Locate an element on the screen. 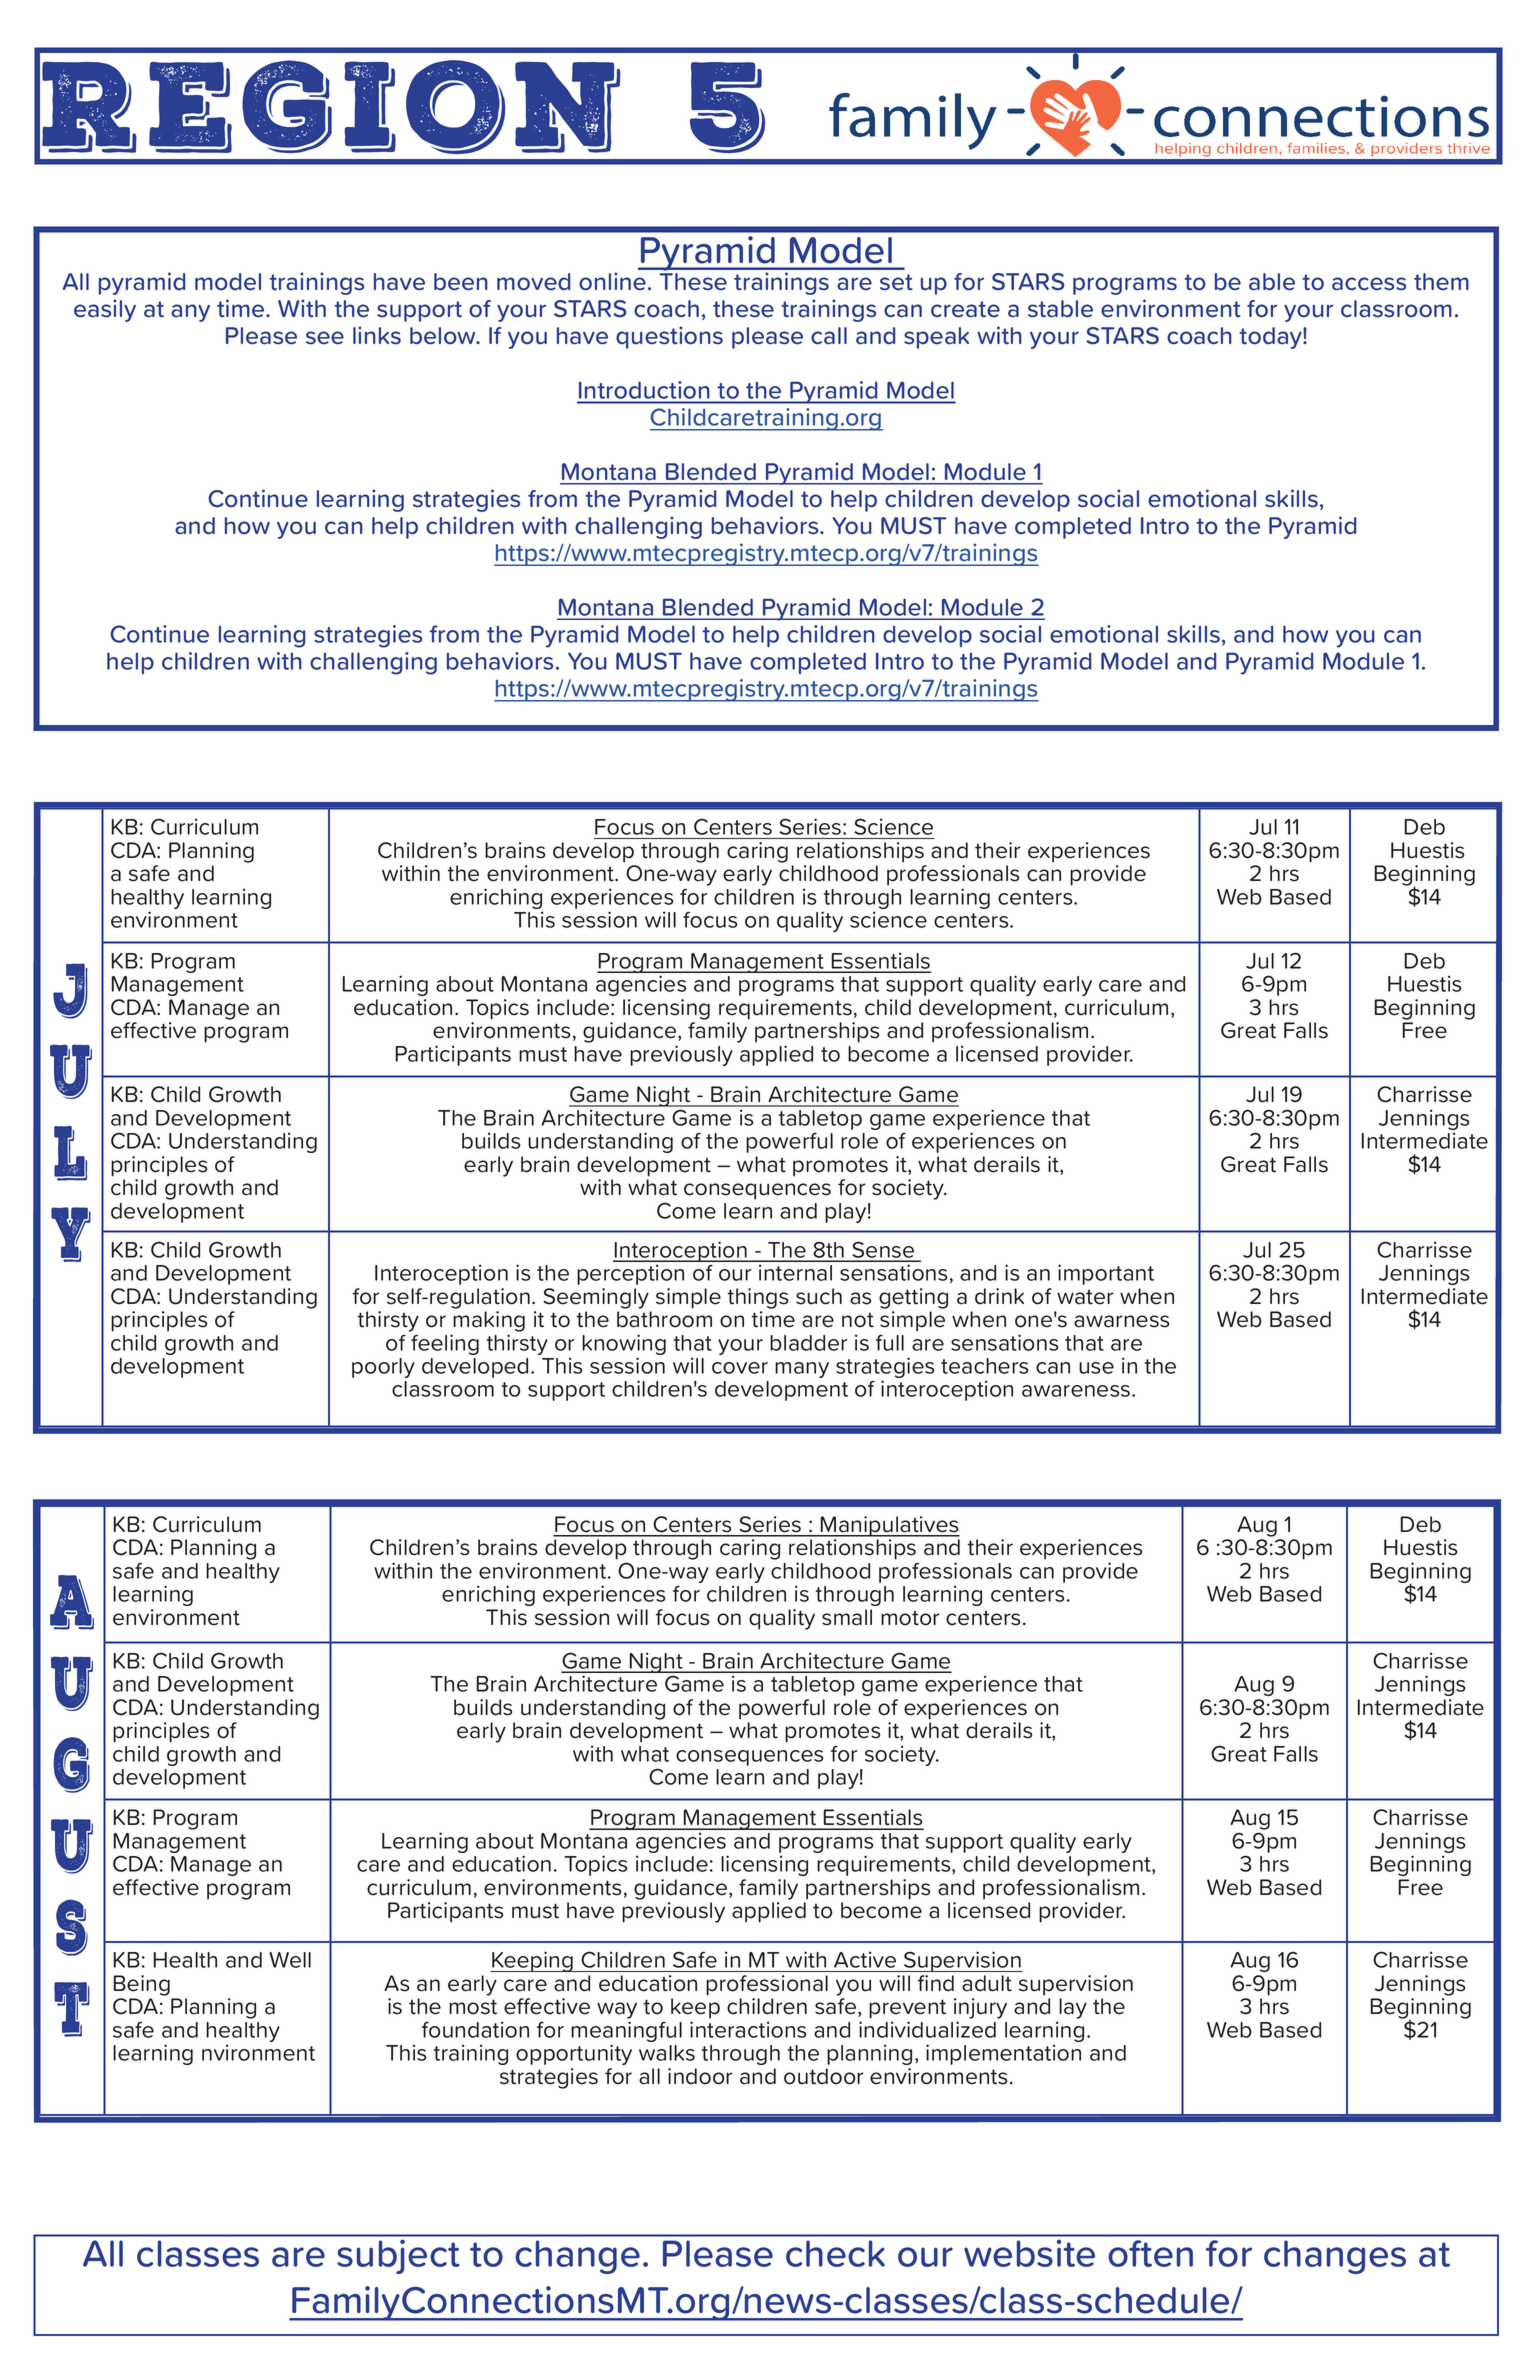 The width and height of the screenshot is (1534, 2371). important is located at coordinates (1106, 1274).
